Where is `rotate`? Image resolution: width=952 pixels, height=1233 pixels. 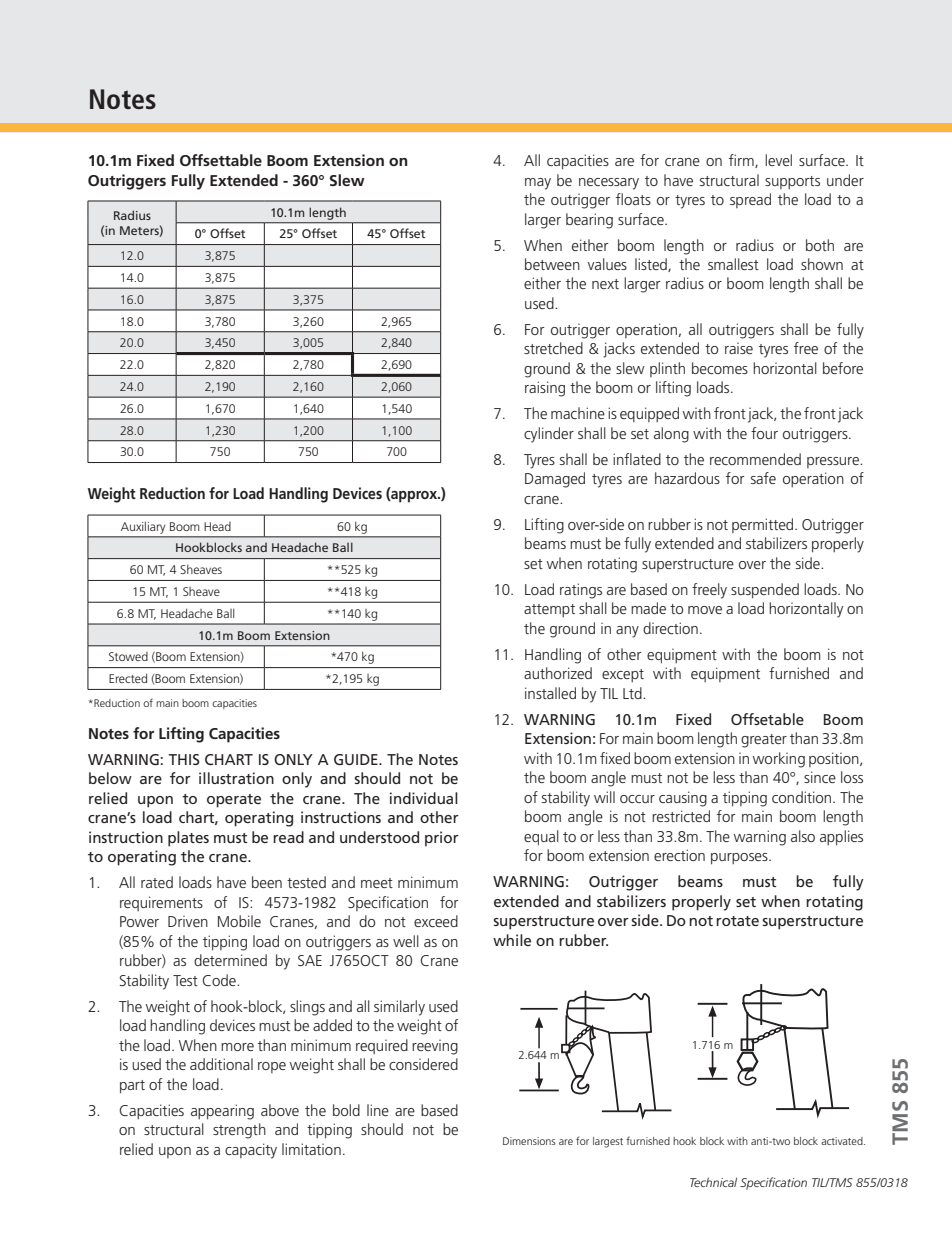 rotate is located at coordinates (737, 921).
